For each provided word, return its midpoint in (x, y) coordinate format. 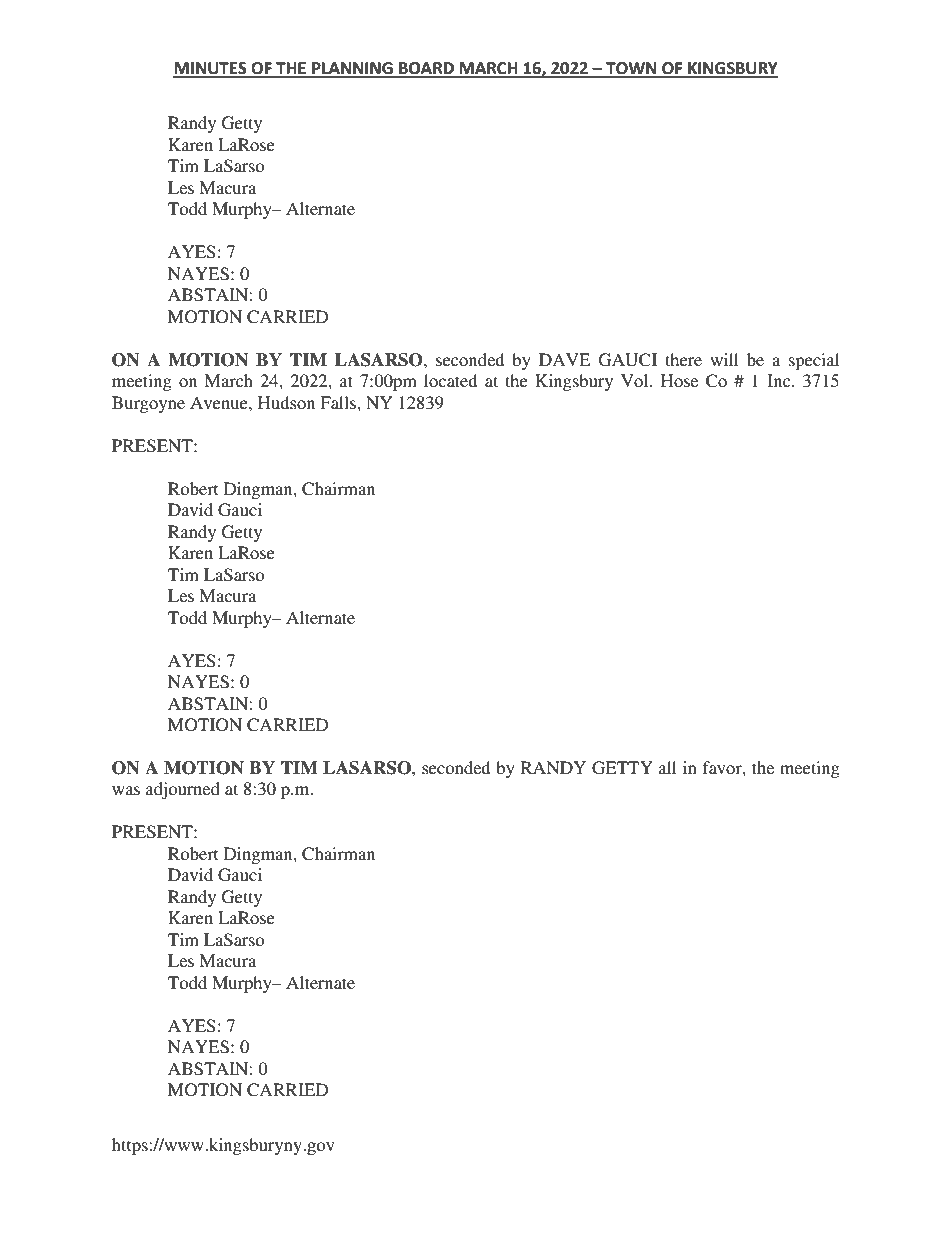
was (126, 790)
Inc (780, 380)
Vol (636, 380)
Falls (339, 402)
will (724, 359)
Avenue (220, 402)
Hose (679, 380)
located (450, 380)
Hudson (286, 402)
